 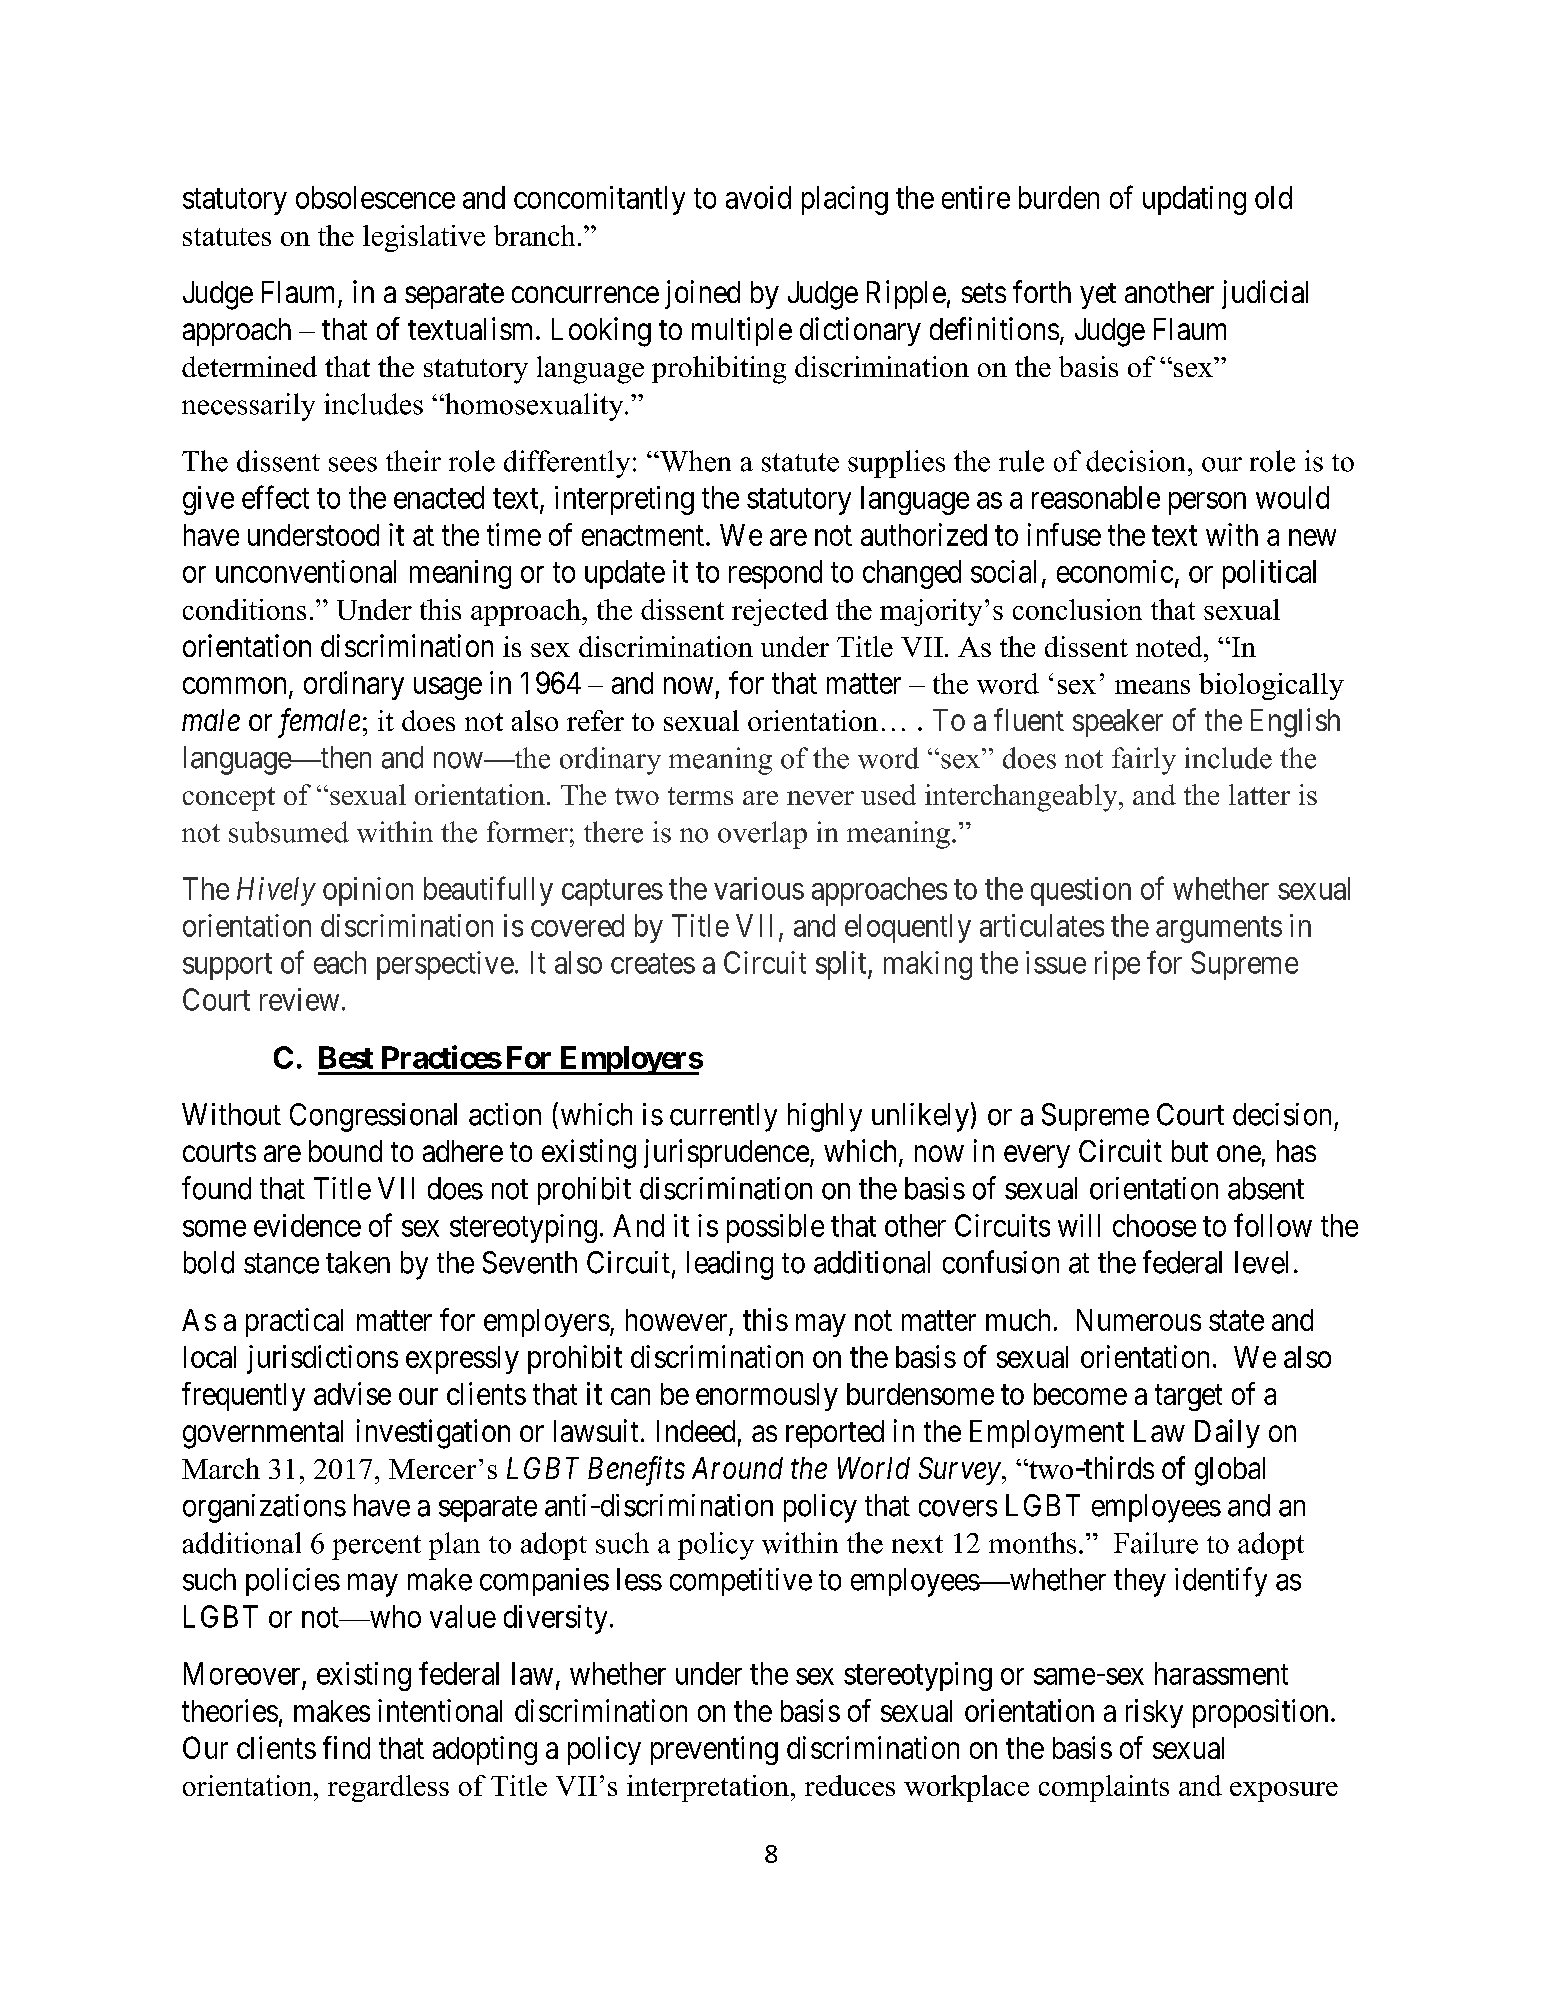 I want to click on unconventional, so click(x=306, y=571).
